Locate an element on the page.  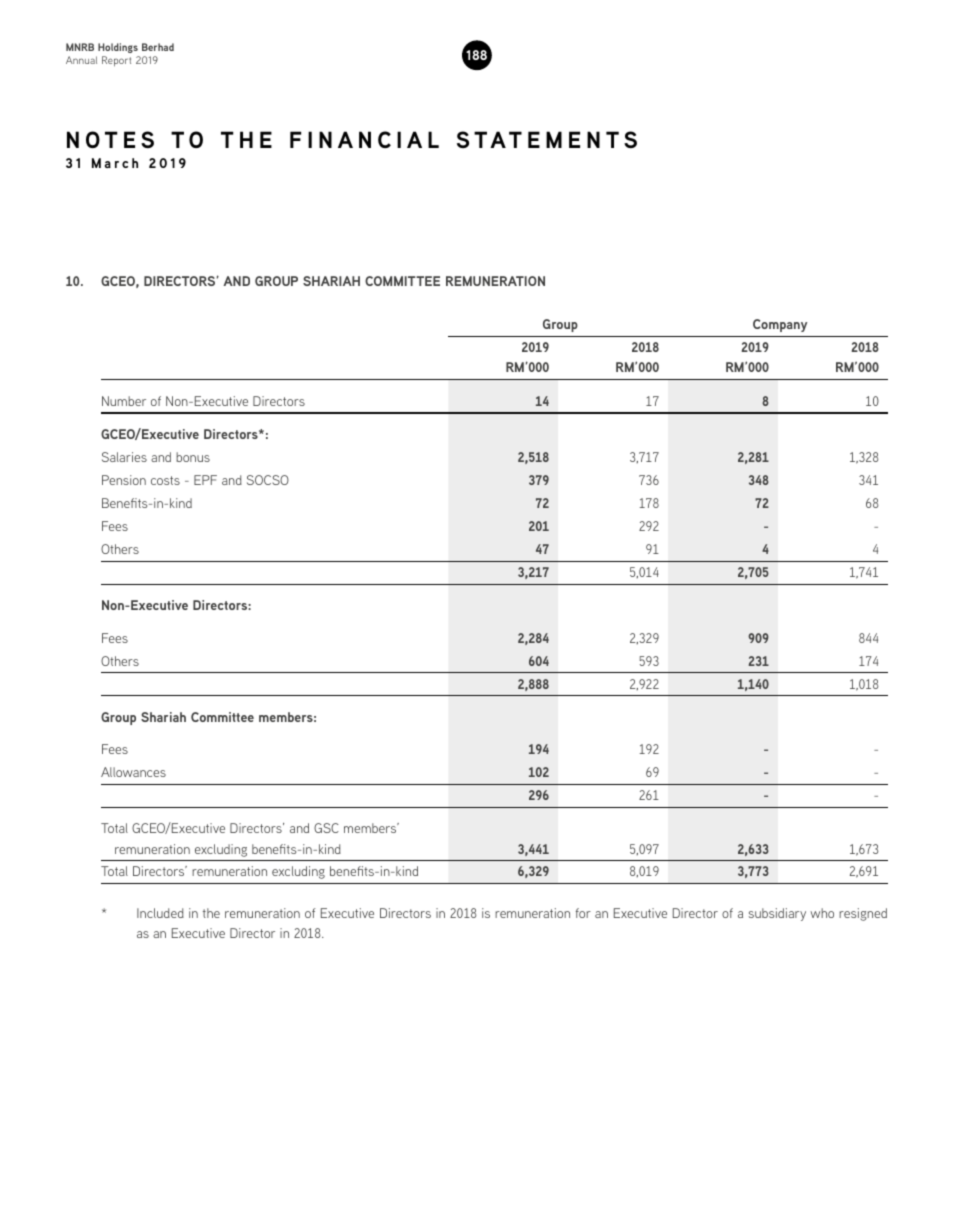
costs is located at coordinates (165, 480).
